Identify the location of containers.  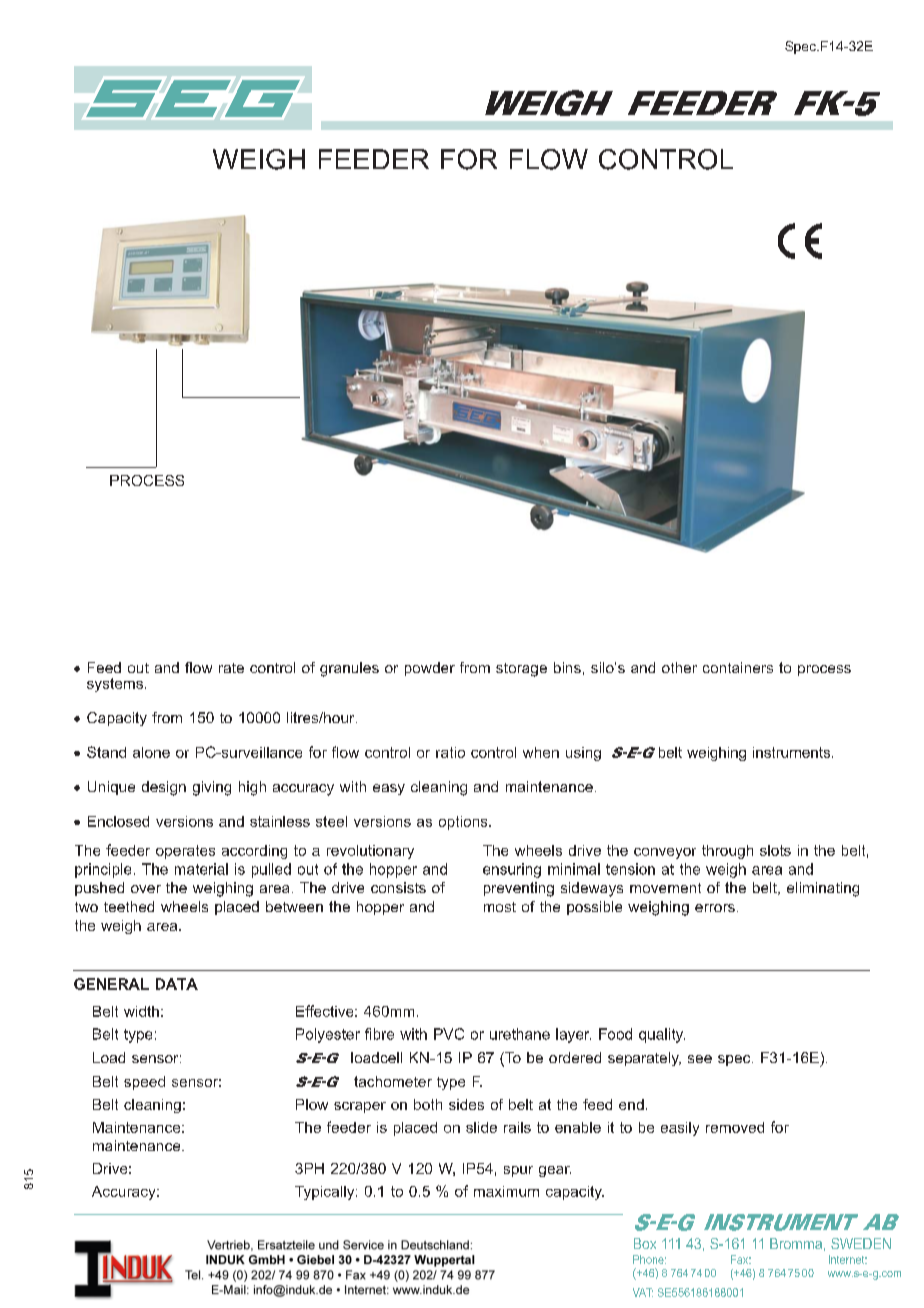
(738, 667).
